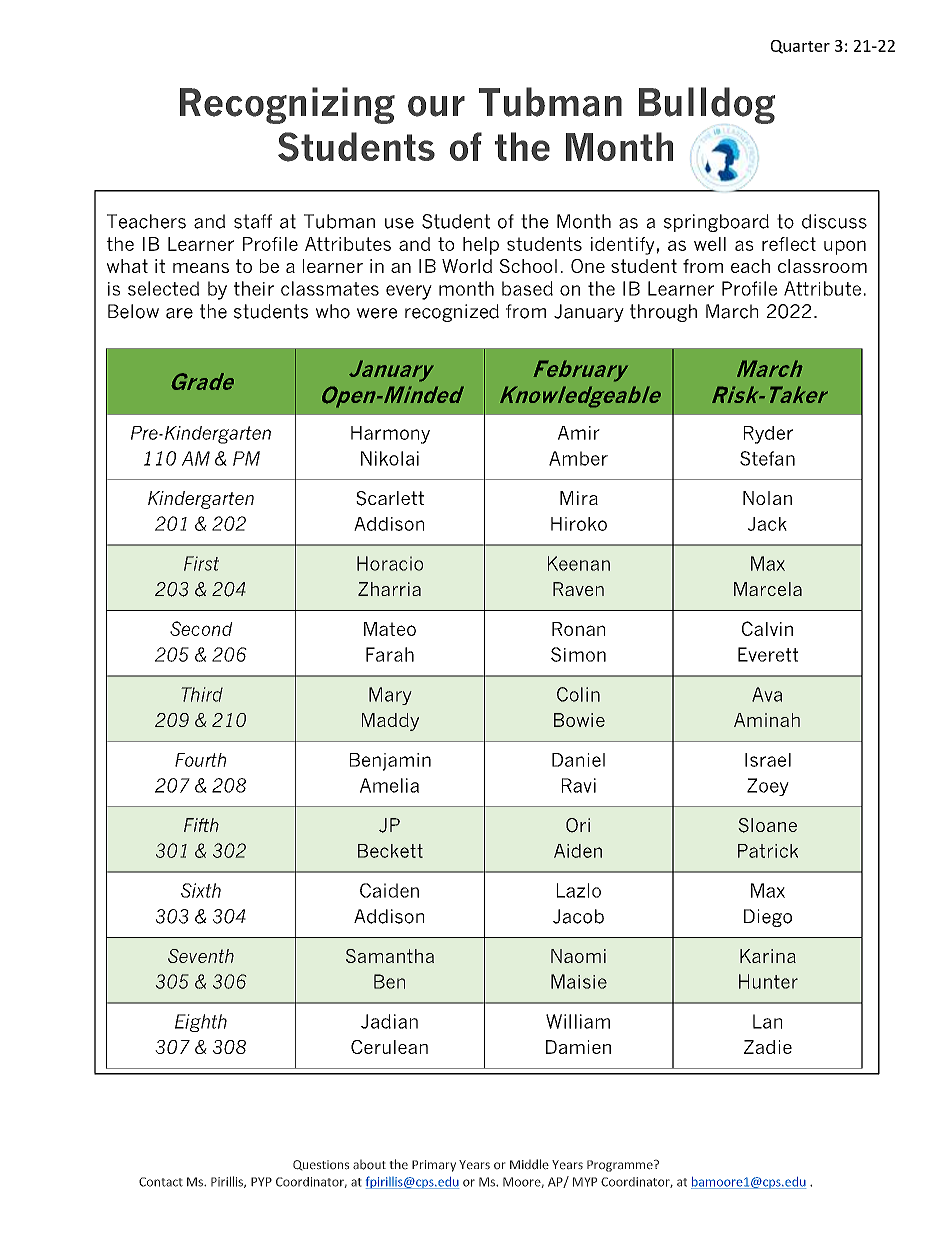 This image has height=1233, width=952. I want to click on Zadie, so click(768, 1047).
